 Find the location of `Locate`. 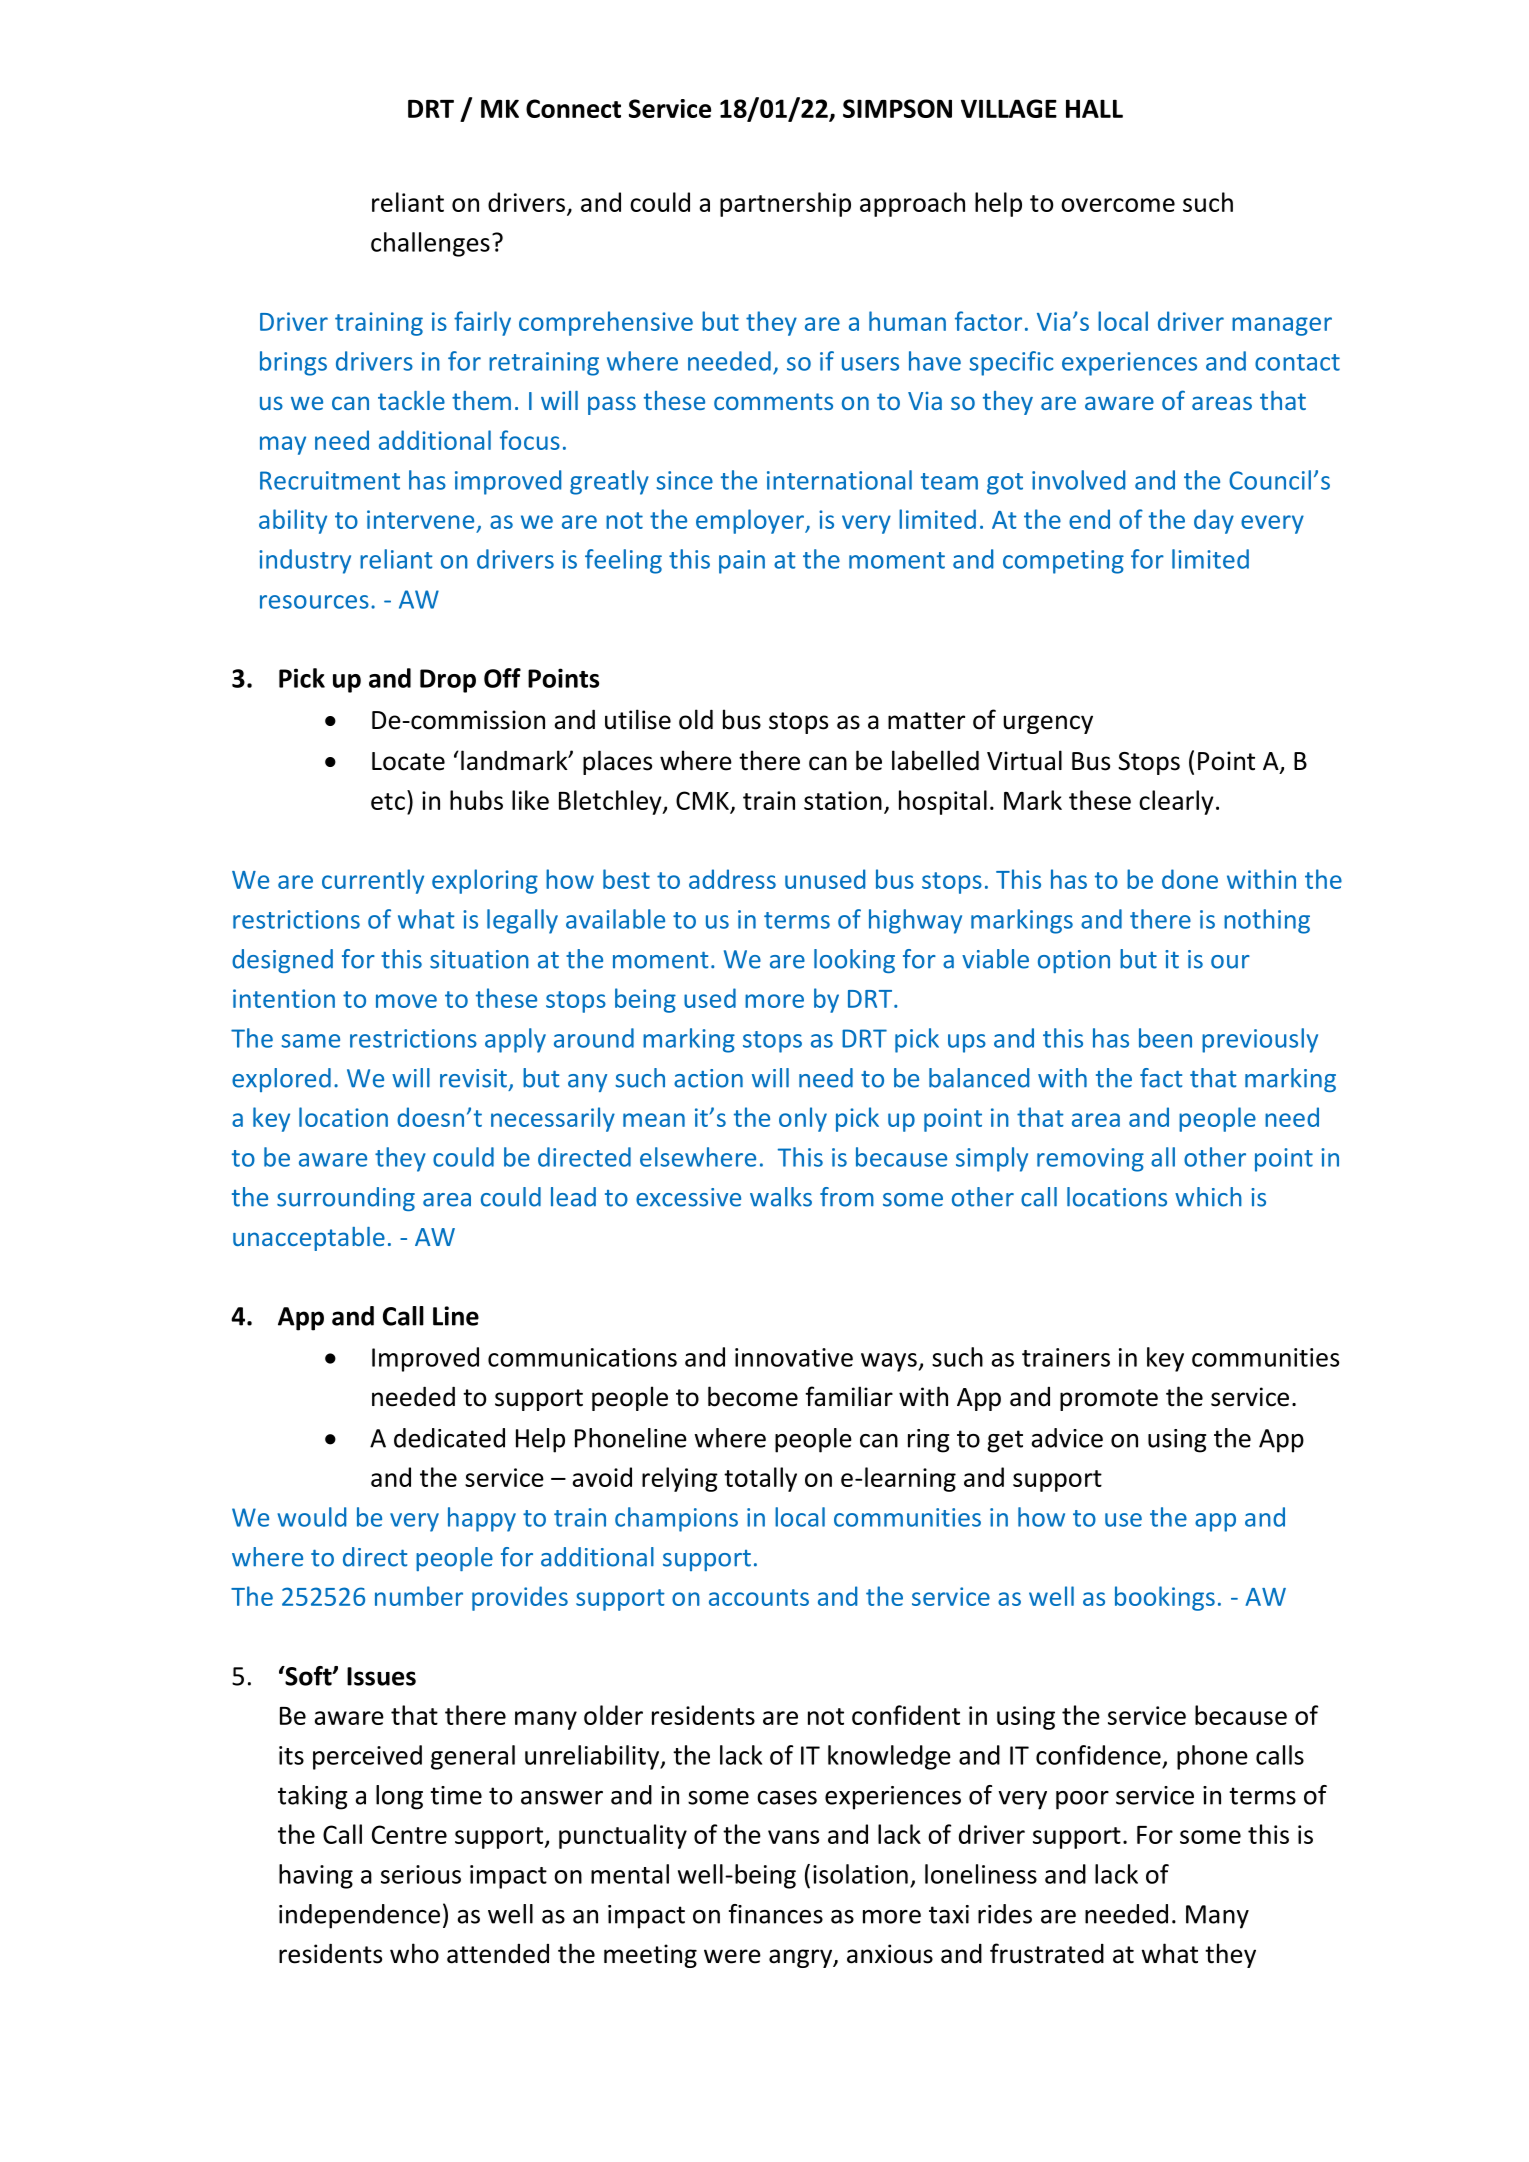

Locate is located at coordinates (408, 761).
